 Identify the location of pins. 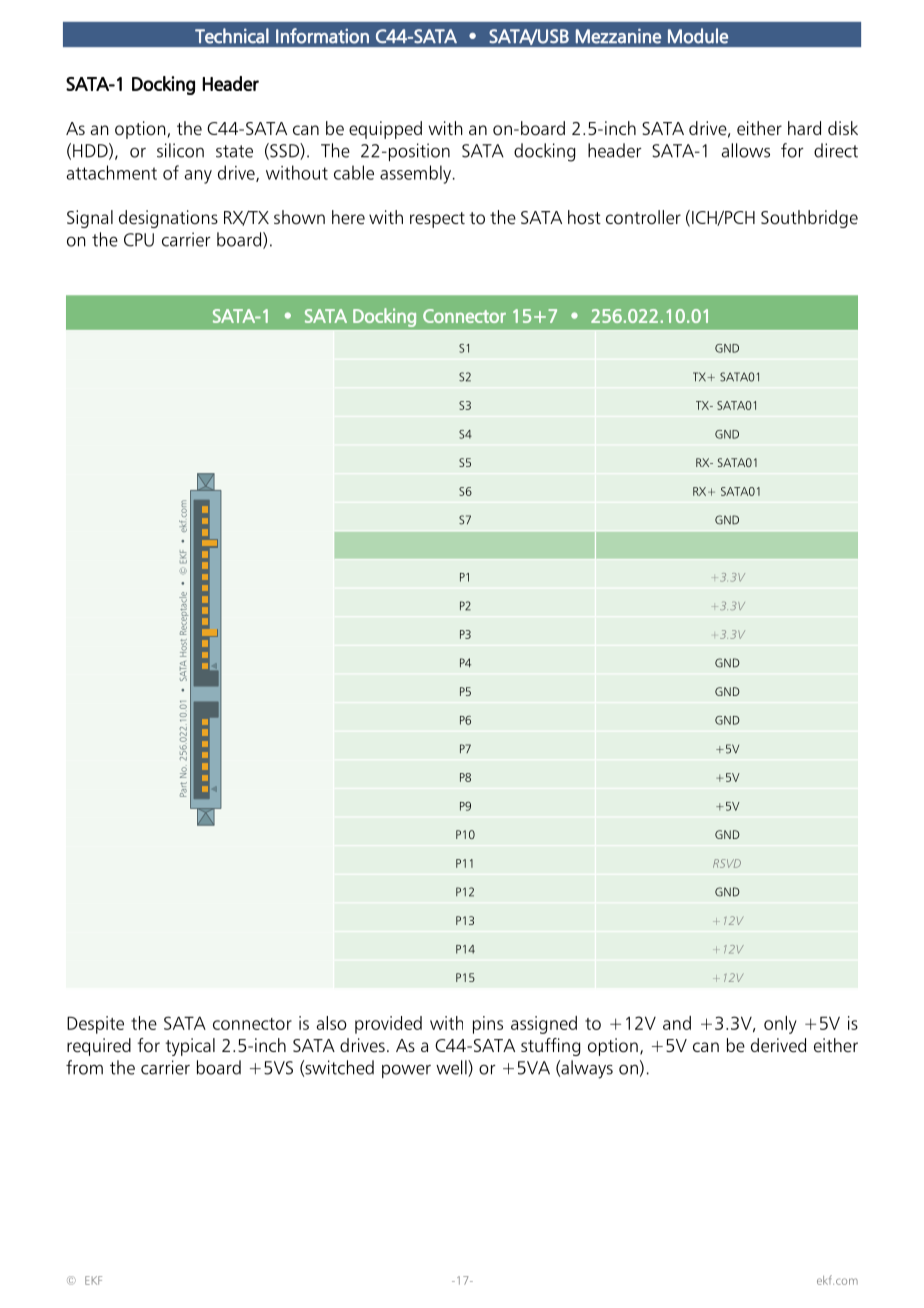
(488, 1025).
